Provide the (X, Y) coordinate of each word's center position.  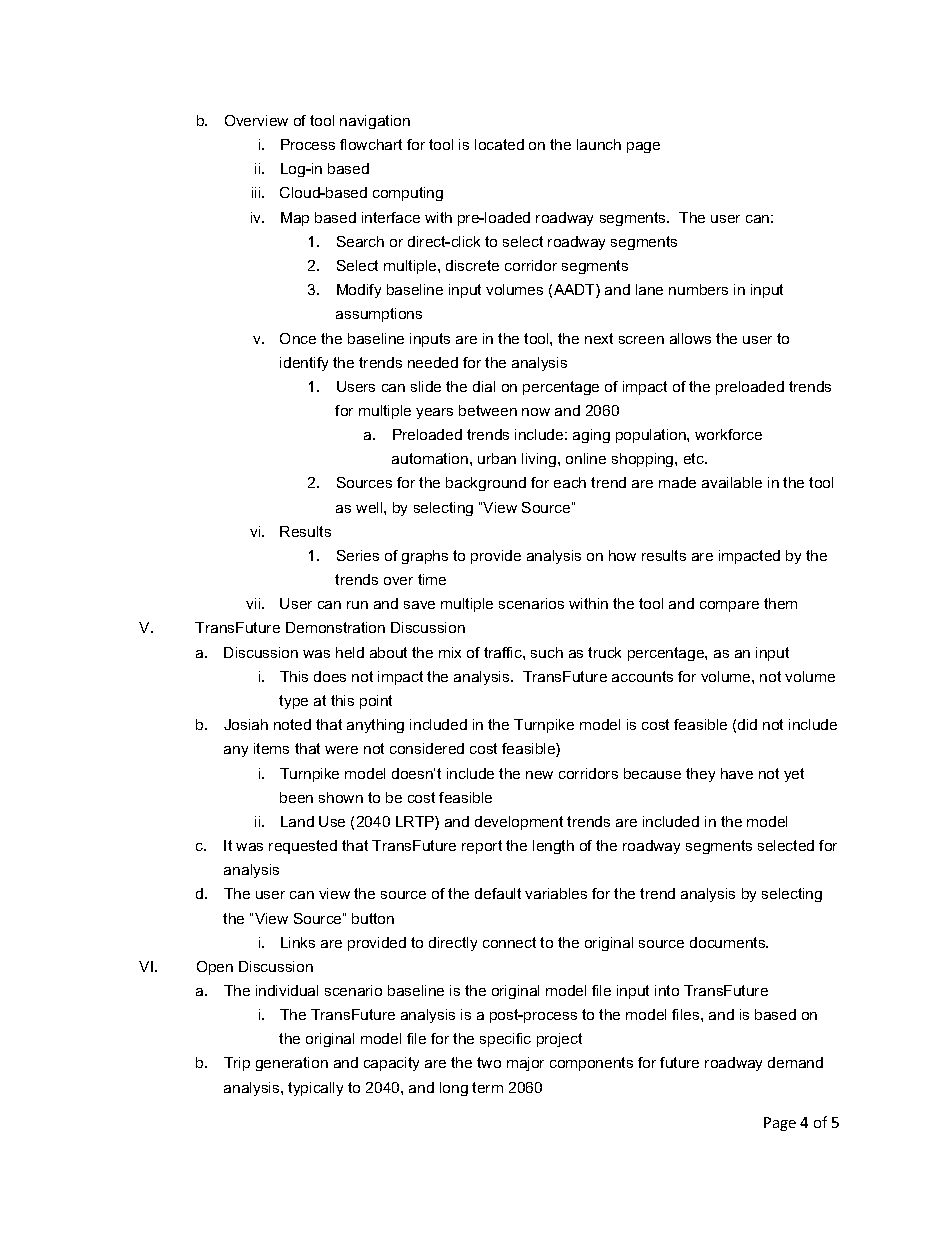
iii (257, 192)
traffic (504, 652)
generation (292, 1064)
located (499, 144)
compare (729, 606)
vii (254, 603)
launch (599, 144)
